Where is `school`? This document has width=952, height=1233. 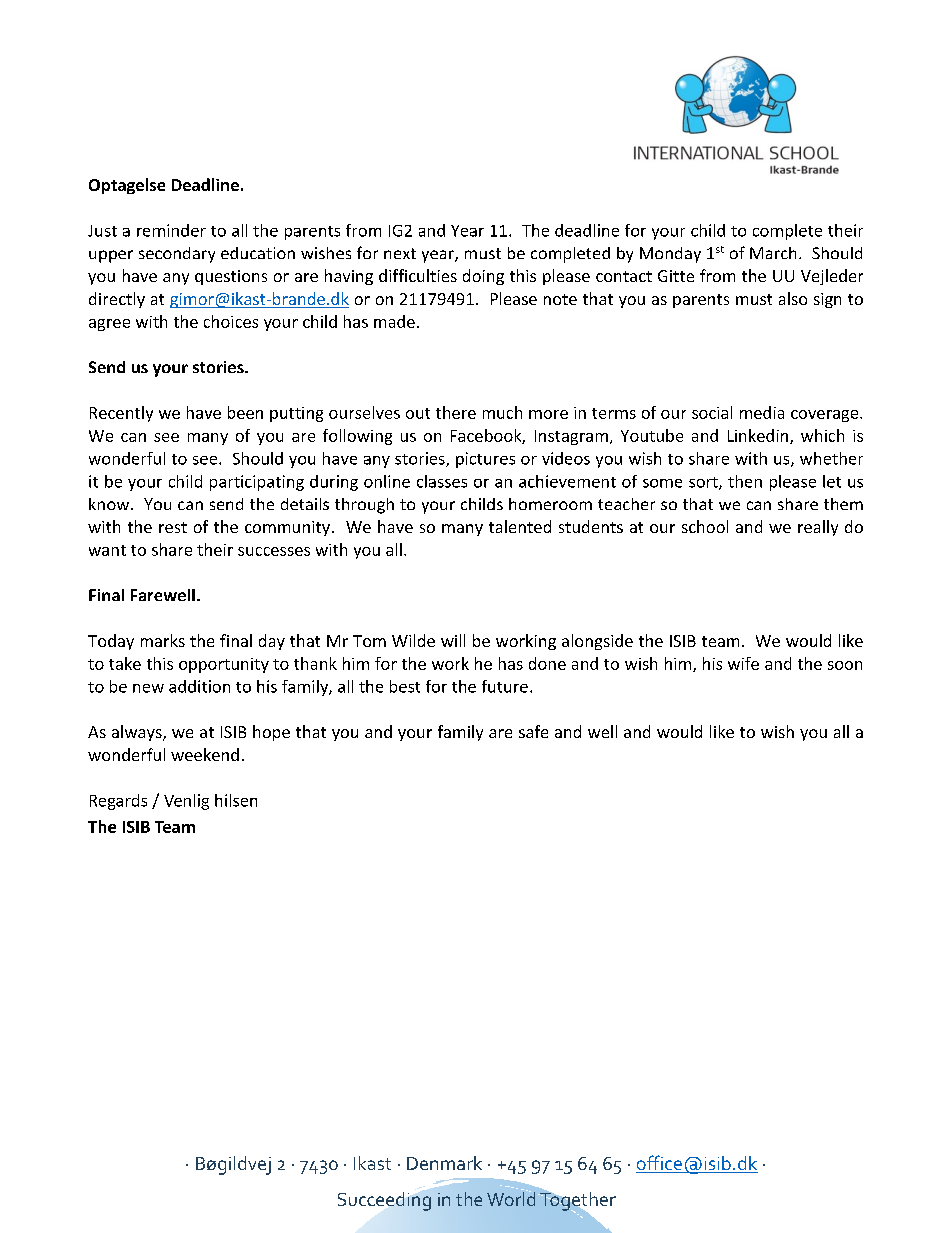 school is located at coordinates (705, 526).
